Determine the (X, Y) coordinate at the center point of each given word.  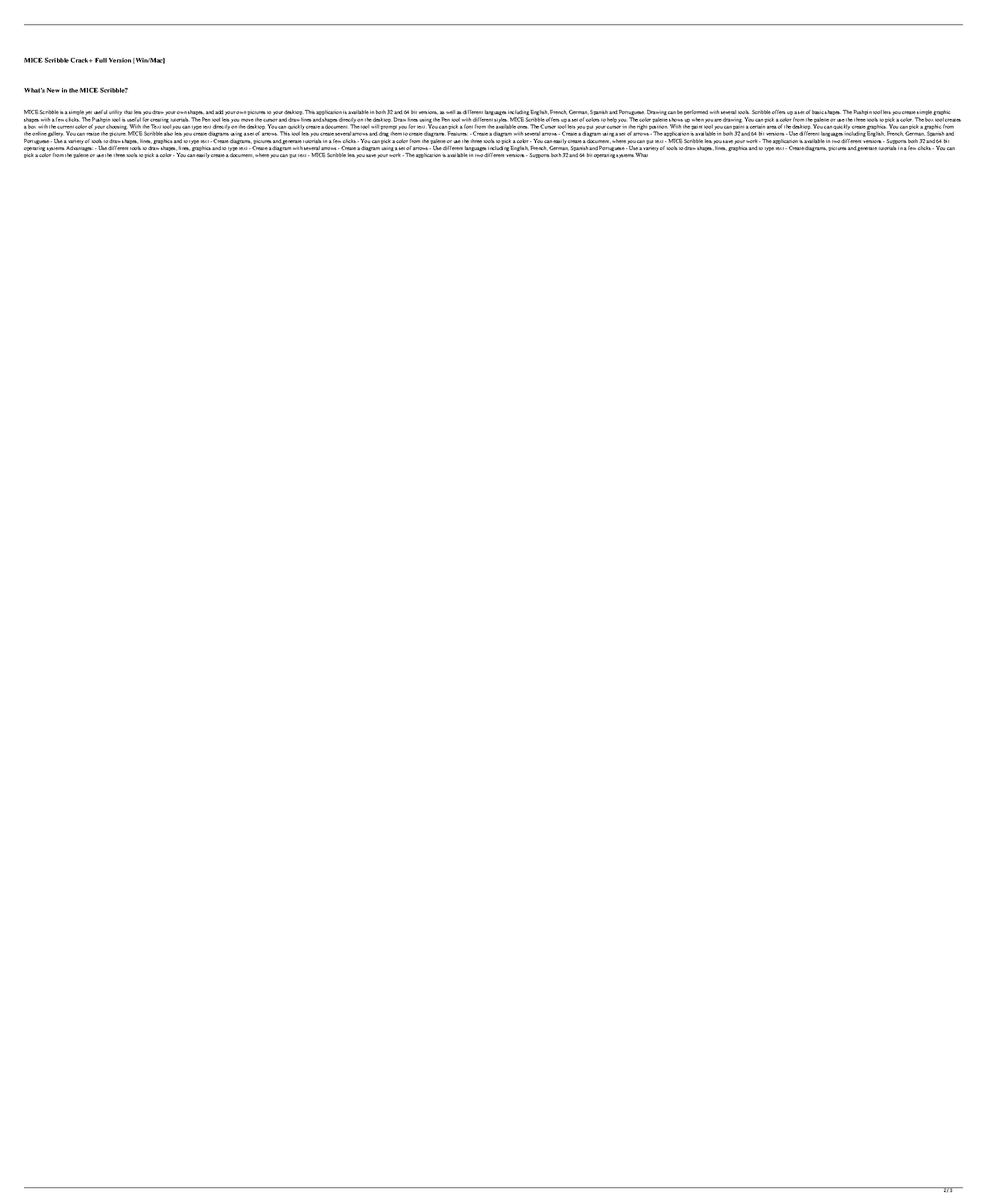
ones (522, 127)
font (468, 126)
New (53, 90)
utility (115, 114)
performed (696, 114)
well (450, 112)
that (128, 112)
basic (818, 112)
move (247, 120)
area (772, 127)
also (168, 133)
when (698, 120)
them (396, 133)
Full (101, 60)
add (219, 112)
